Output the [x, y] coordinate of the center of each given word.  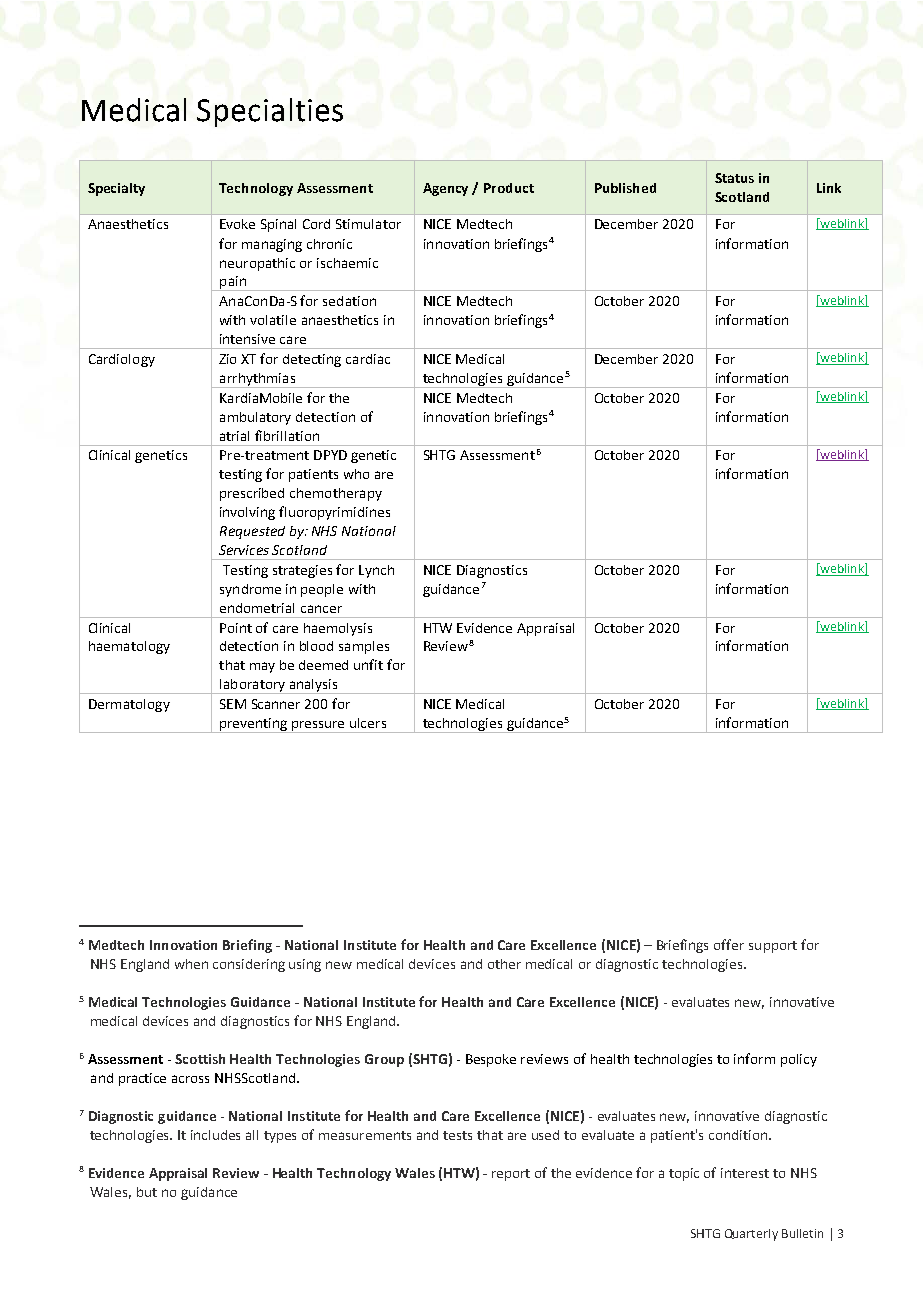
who [356, 474]
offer [729, 944]
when [191, 964]
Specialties [270, 112]
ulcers [368, 723]
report [511, 1175]
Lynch [376, 571]
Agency [445, 189]
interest [745, 1173]
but [147, 1192]
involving [247, 513]
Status [734, 178]
